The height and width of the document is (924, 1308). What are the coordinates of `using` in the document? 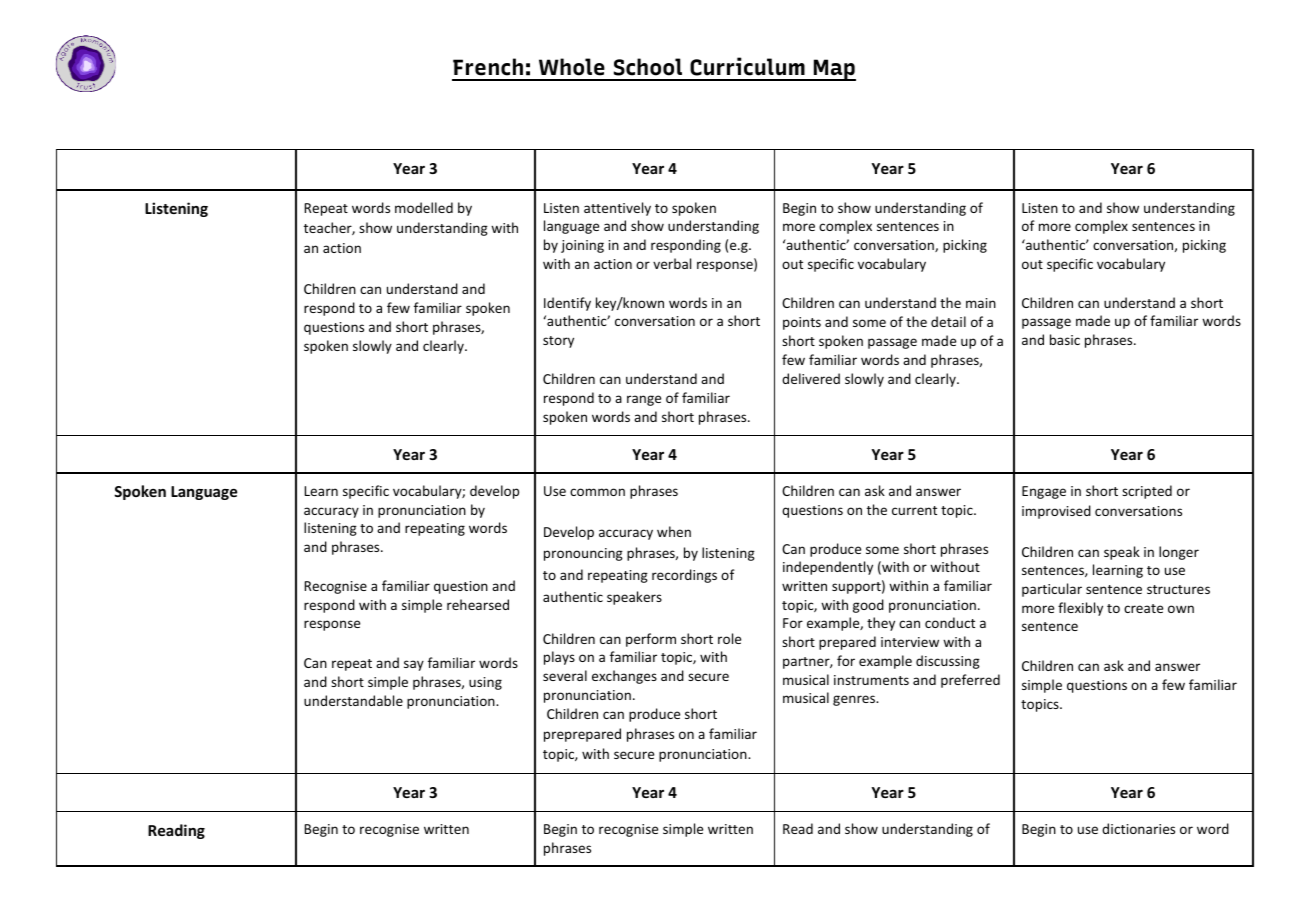 It's located at (485, 683).
